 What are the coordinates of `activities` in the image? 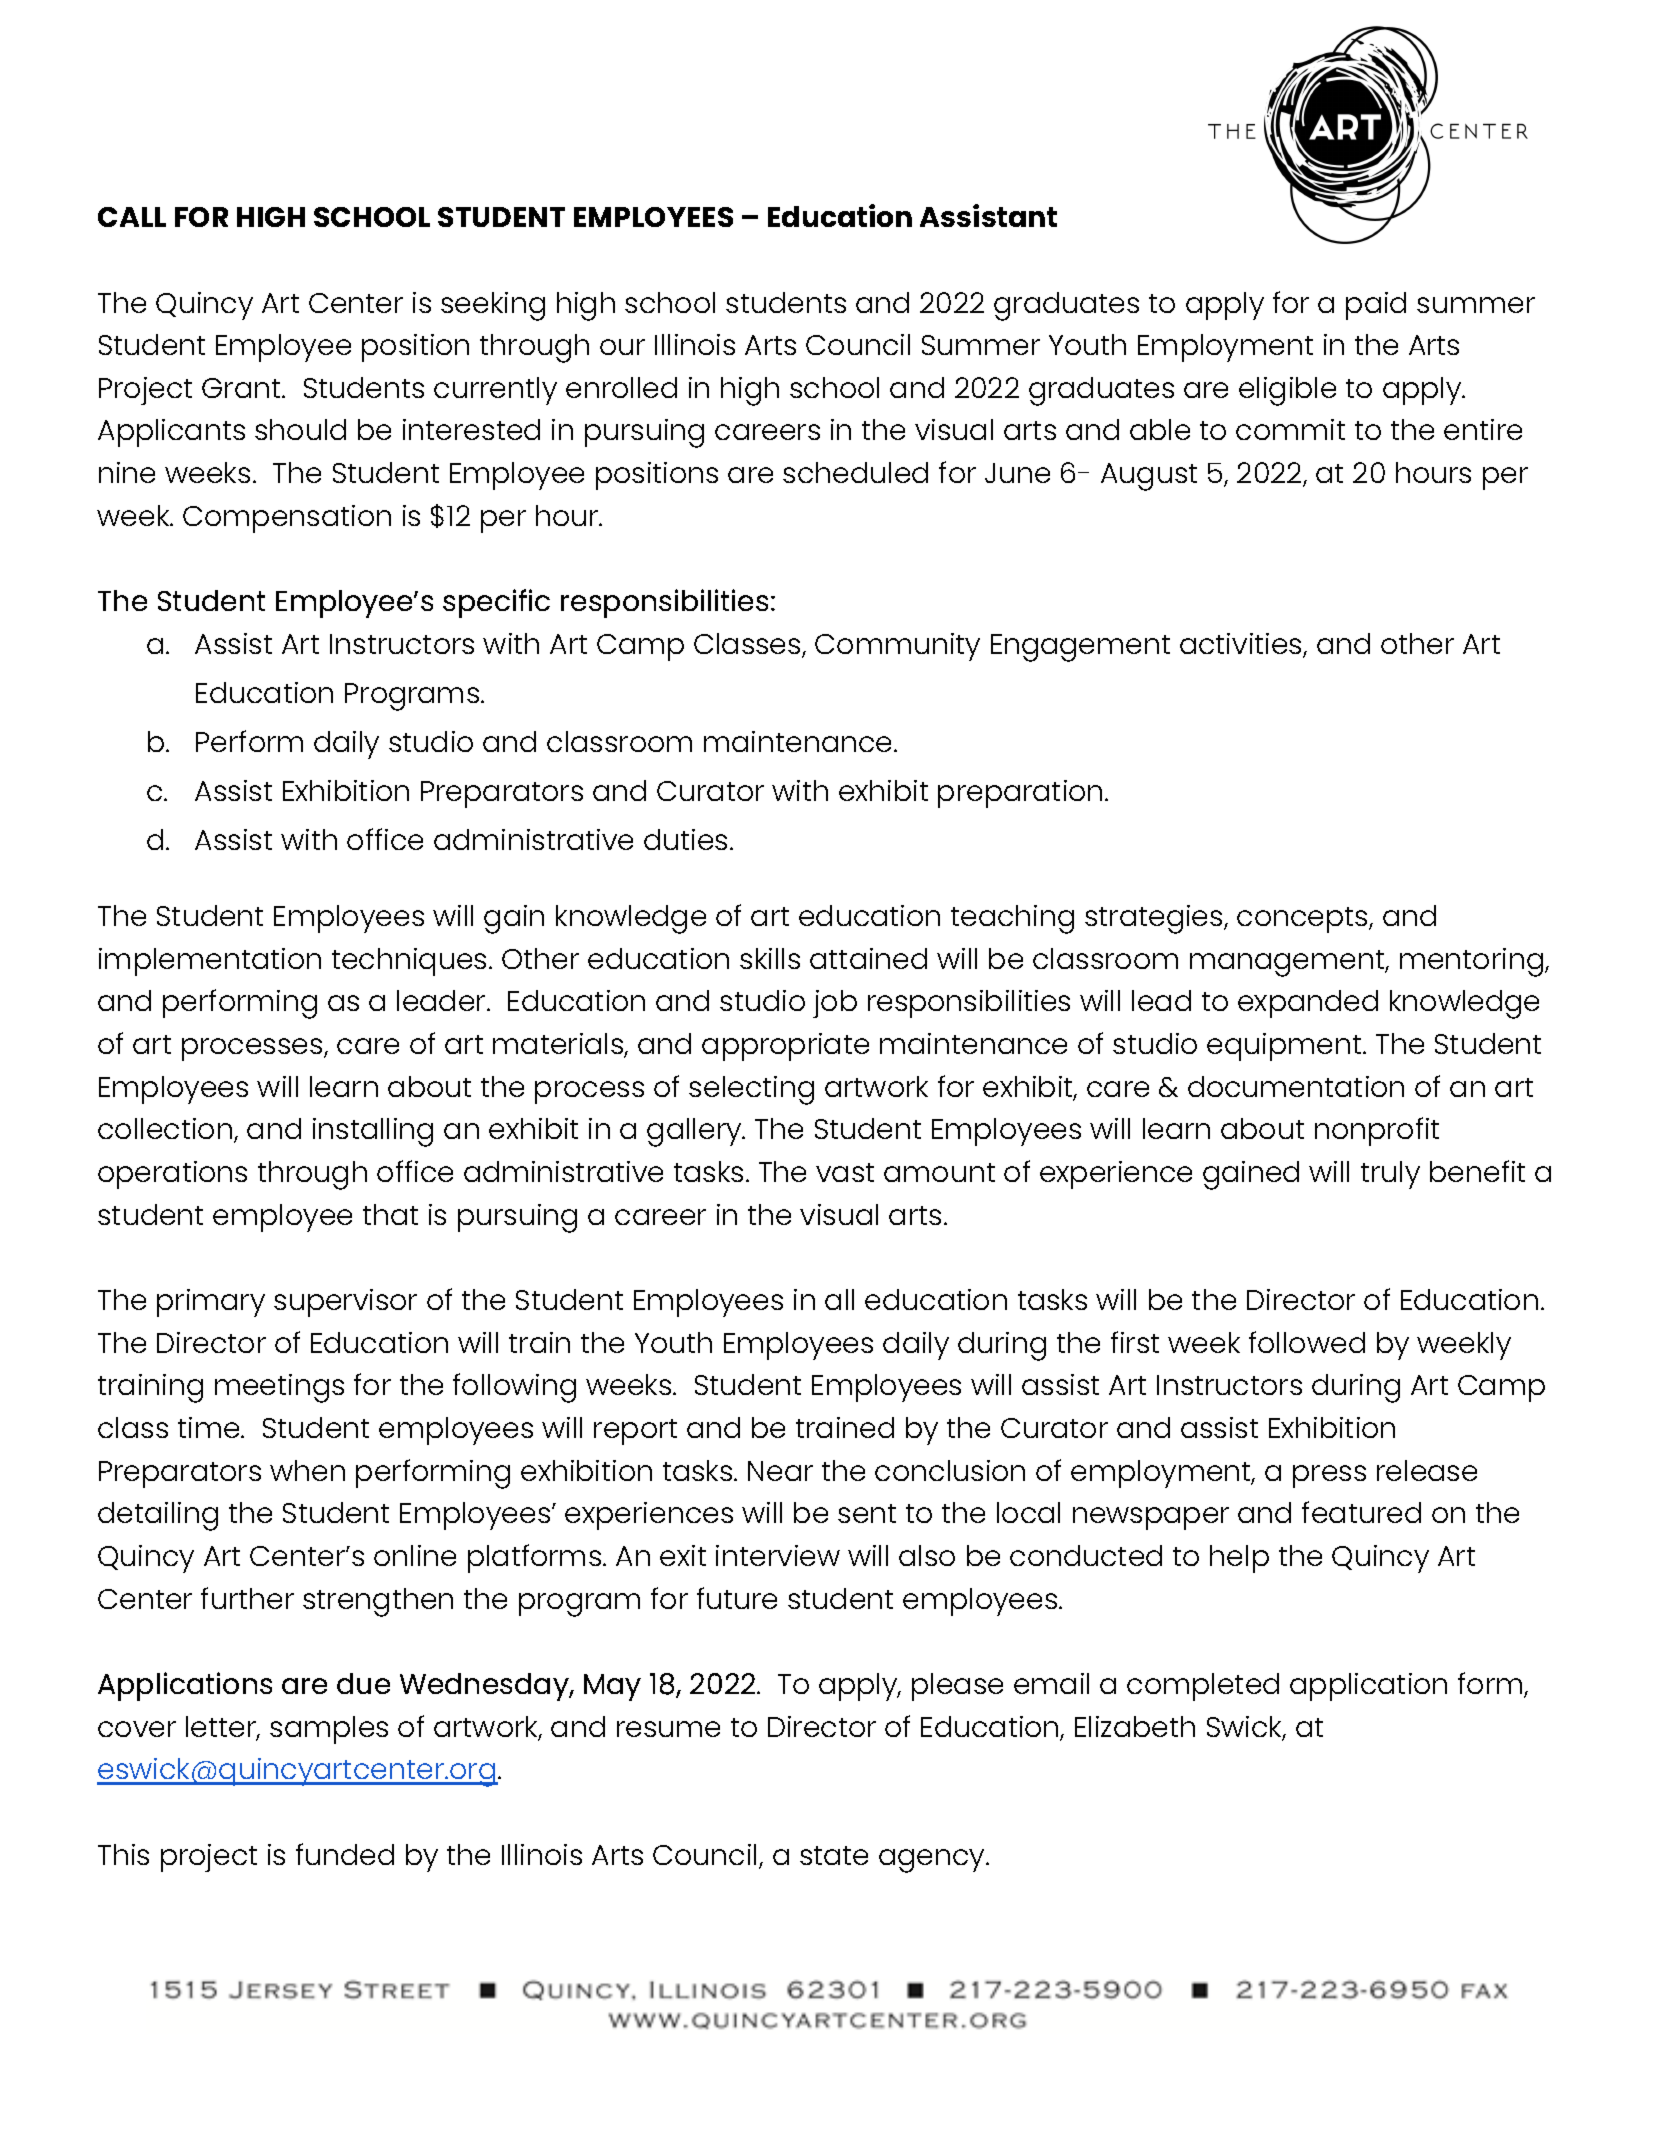 It's located at (1242, 645).
